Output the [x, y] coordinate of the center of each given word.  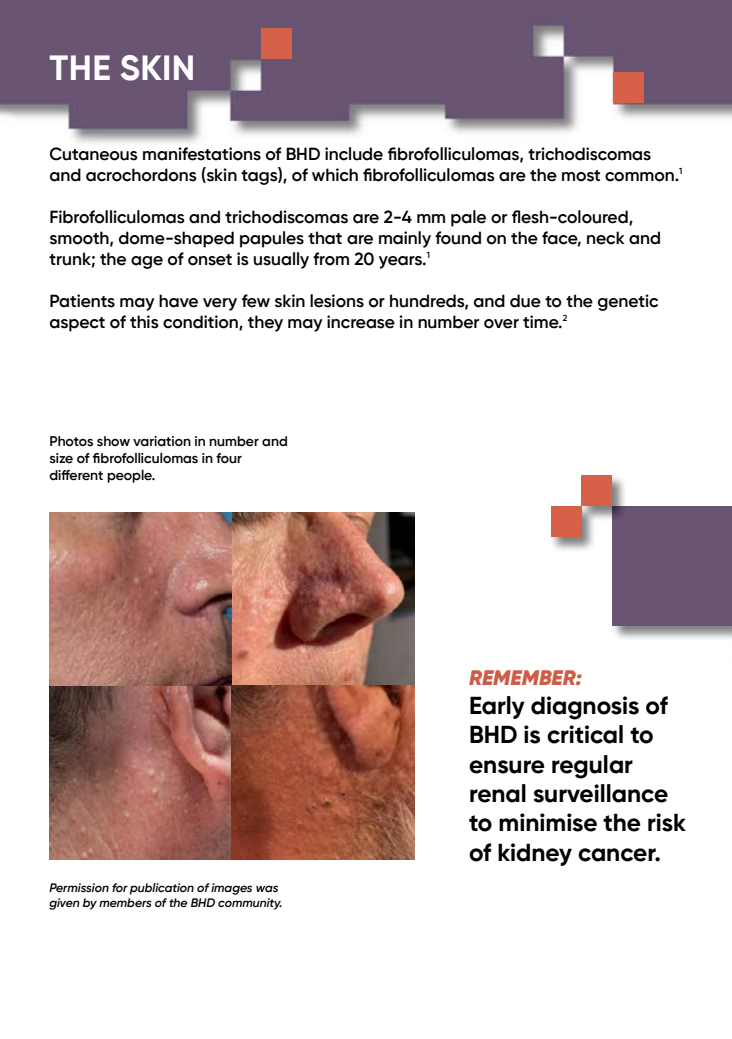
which [335, 175]
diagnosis [585, 708]
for [120, 887]
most [581, 176]
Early [497, 707]
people [130, 476]
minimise [548, 822]
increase [361, 322]
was [267, 888]
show [113, 441]
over [501, 324]
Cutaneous [94, 154]
